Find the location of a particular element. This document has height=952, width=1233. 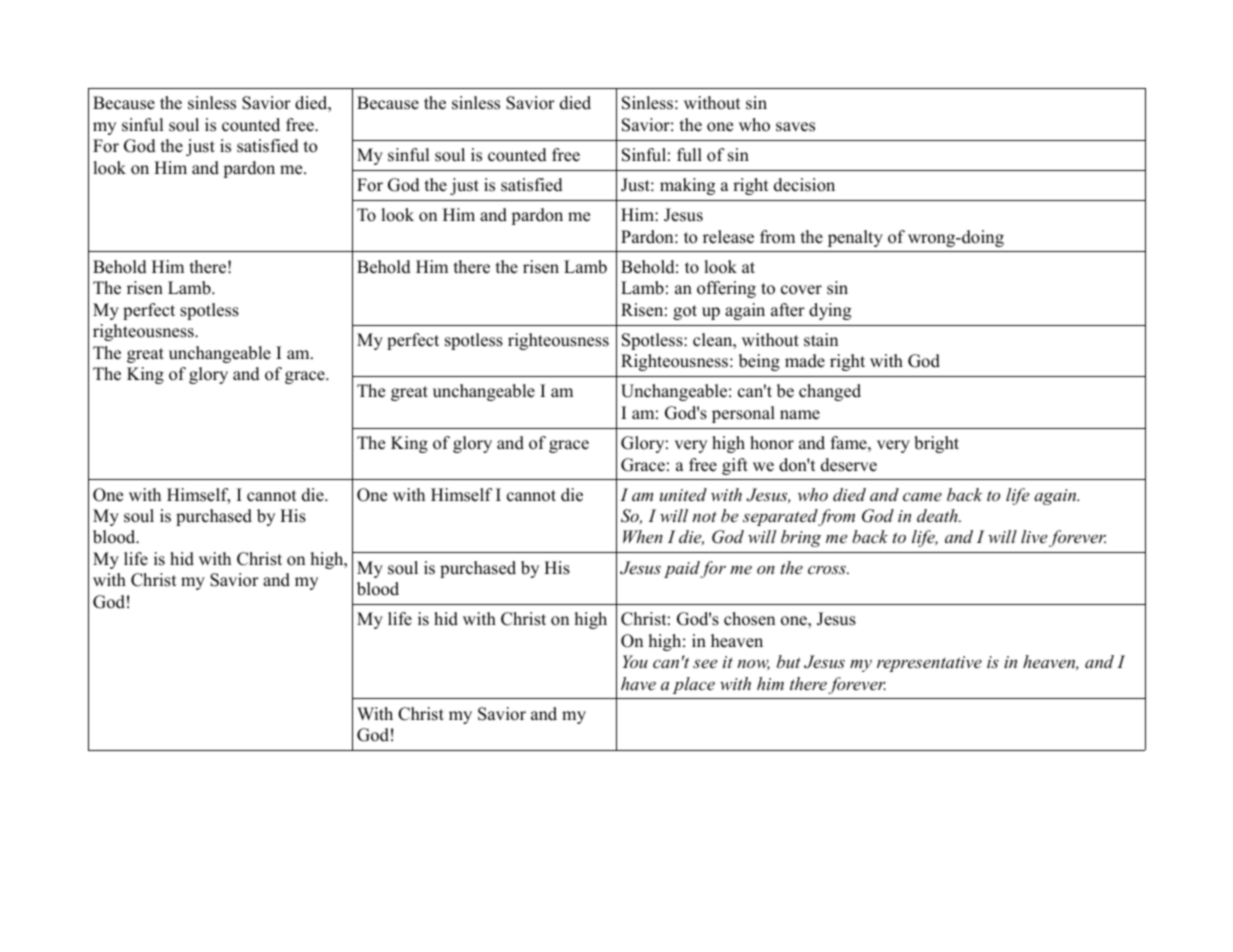

dying is located at coordinates (830, 311).
